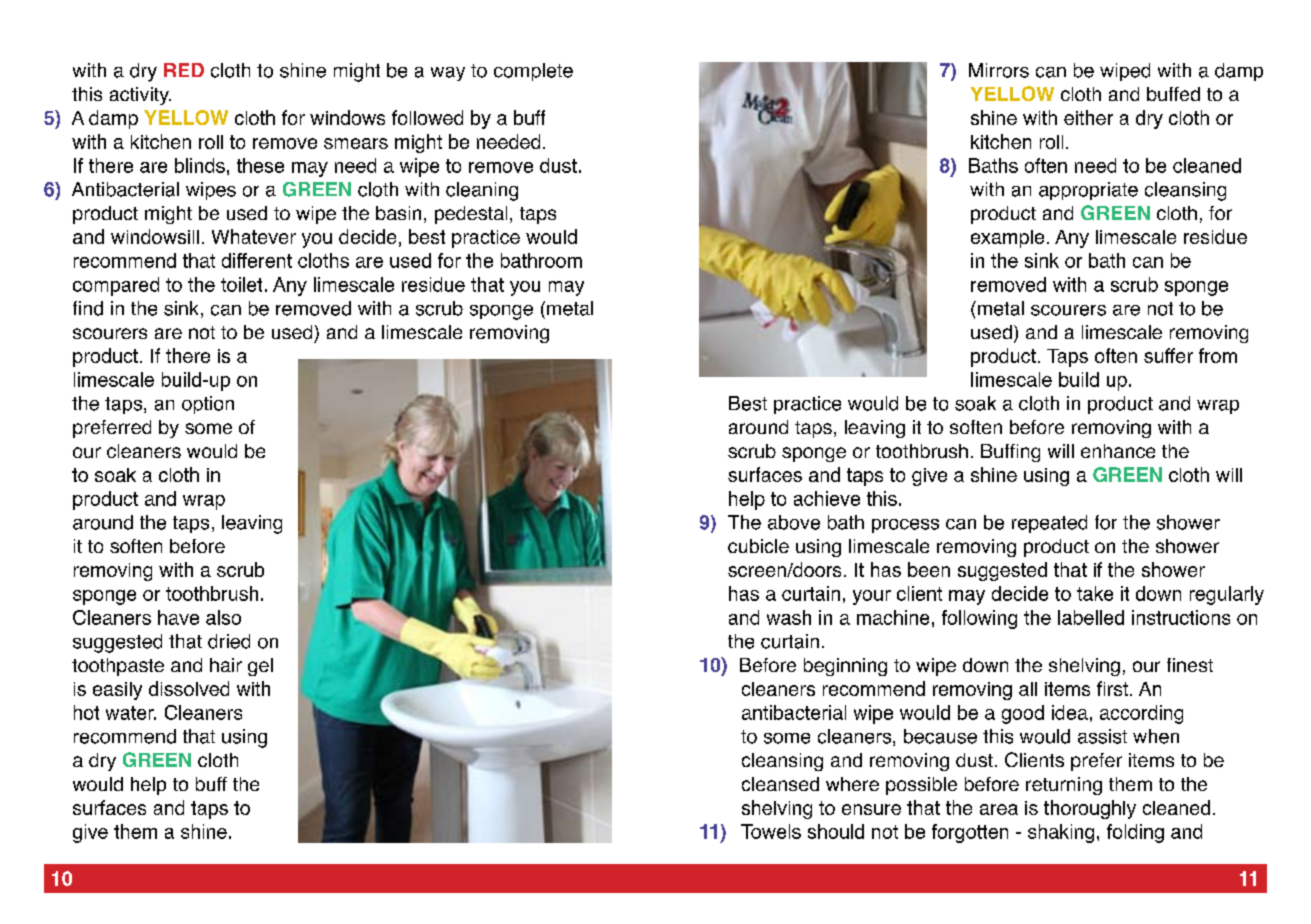  I want to click on either, so click(1088, 117).
